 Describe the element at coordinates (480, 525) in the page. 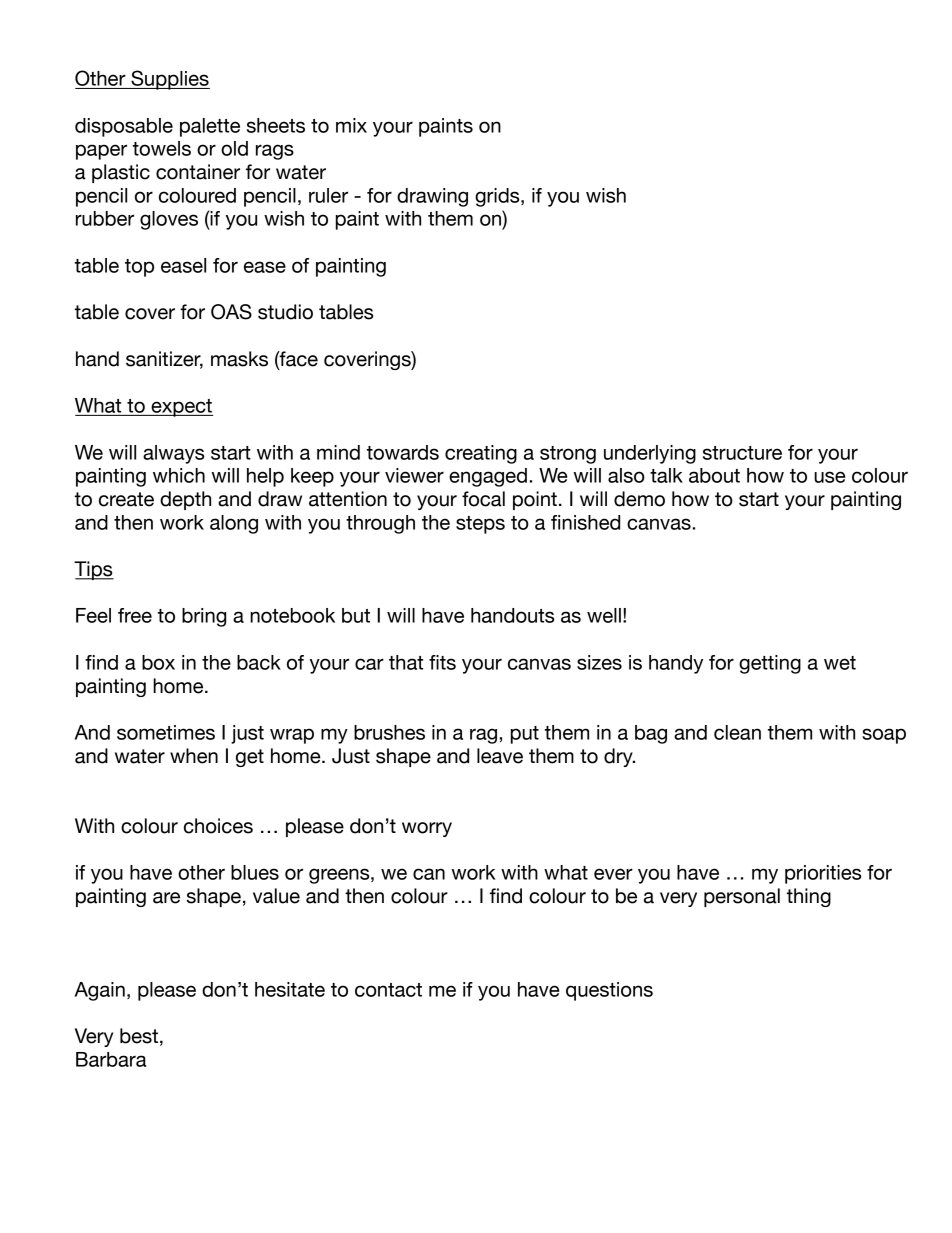

I see `steps` at that location.
